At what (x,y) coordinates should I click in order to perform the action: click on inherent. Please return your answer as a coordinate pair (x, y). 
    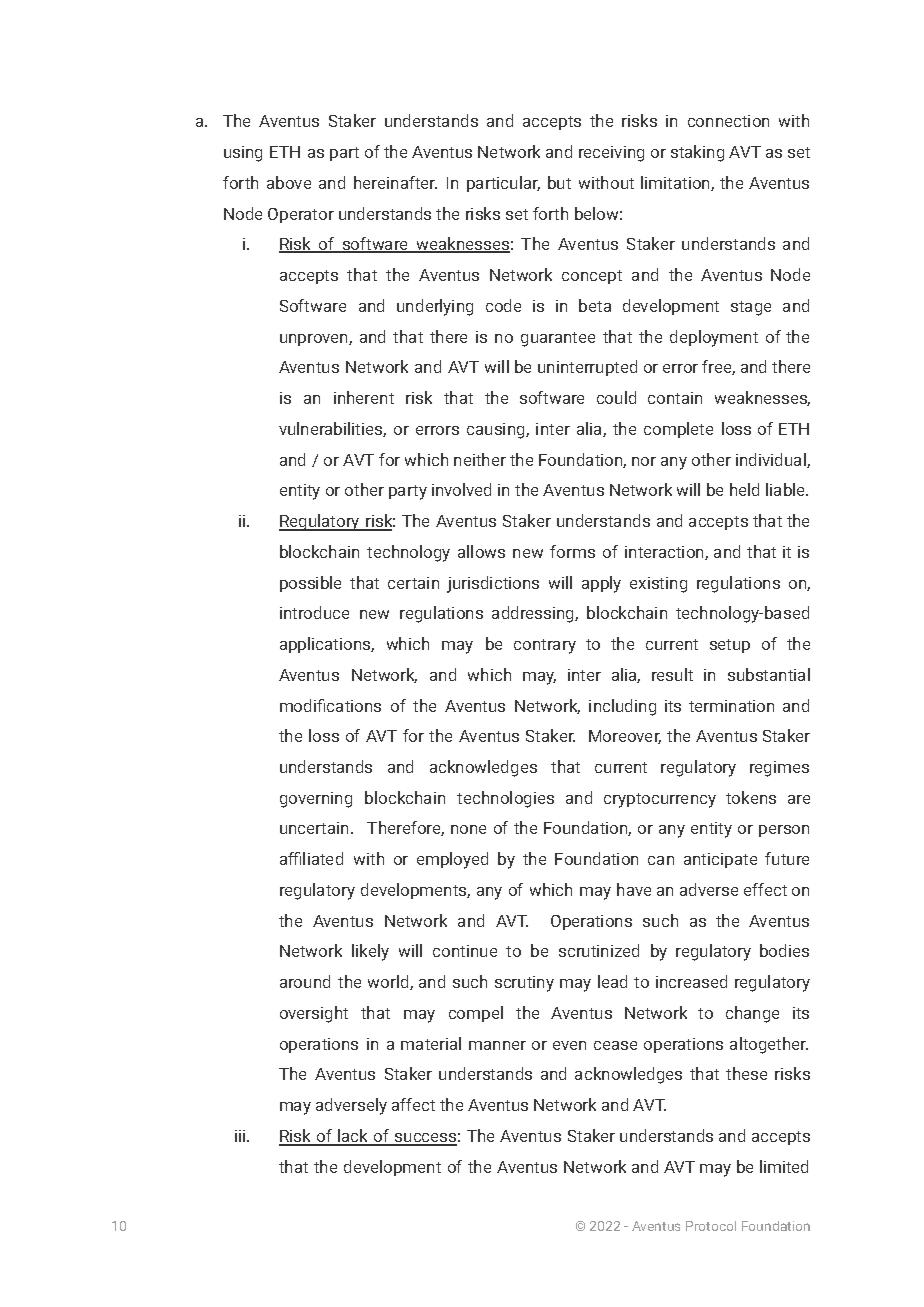
    Looking at the image, I should click on (364, 397).
